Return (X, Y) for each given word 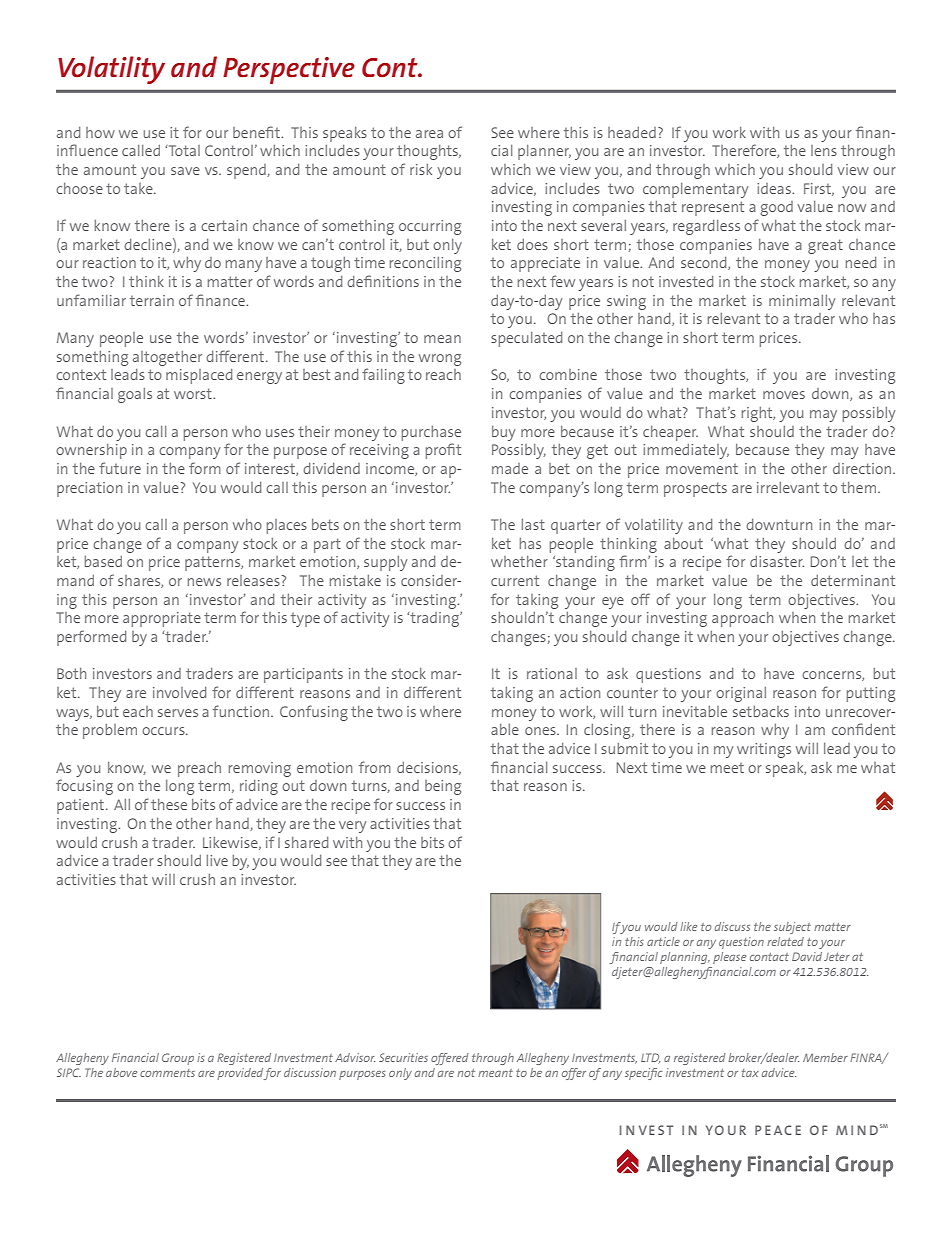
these (169, 804)
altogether (167, 358)
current (515, 580)
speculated (526, 339)
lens (824, 150)
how (100, 132)
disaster (777, 561)
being (443, 787)
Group (178, 1059)
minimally (802, 302)
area (429, 134)
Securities (403, 1057)
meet (727, 768)
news (204, 582)
